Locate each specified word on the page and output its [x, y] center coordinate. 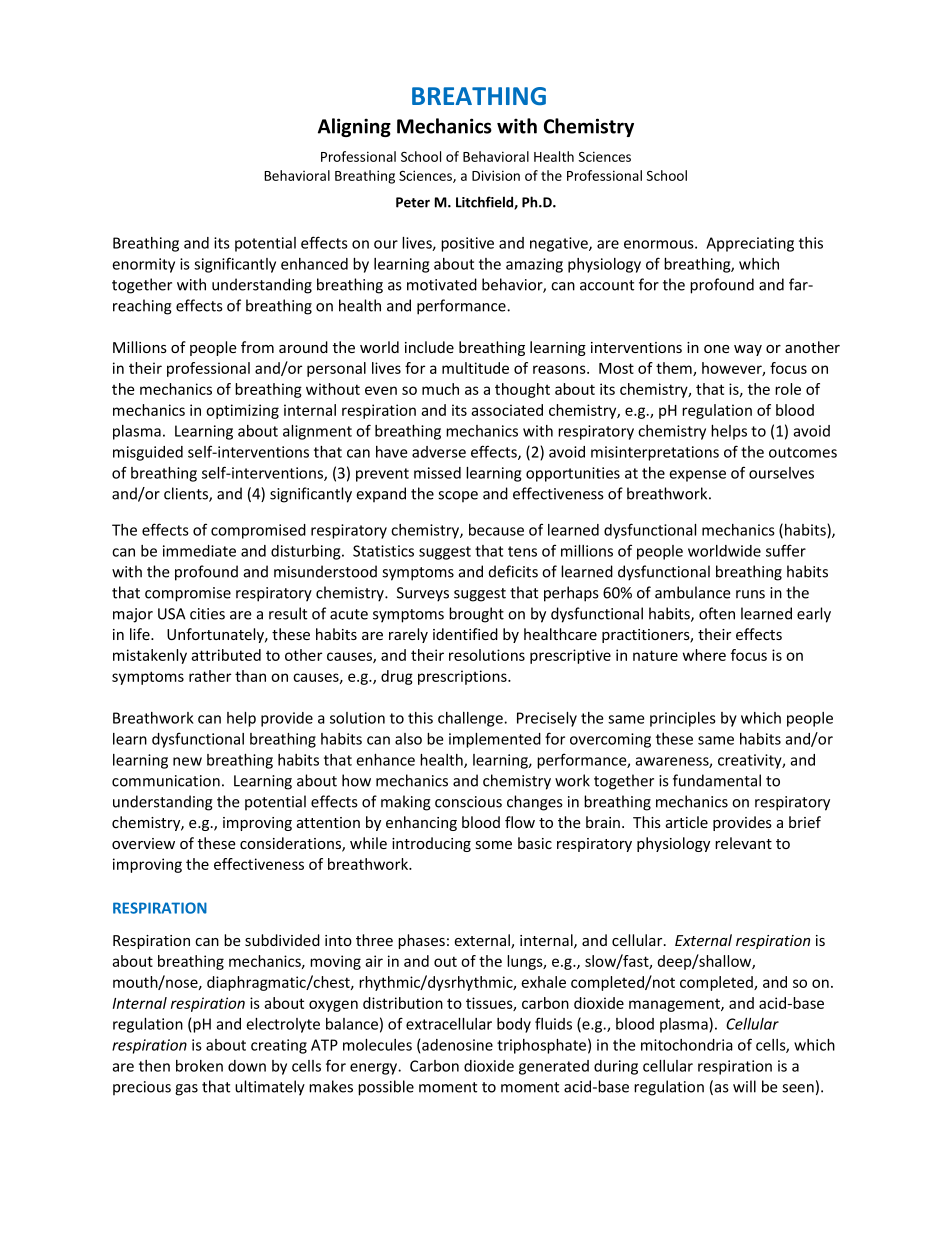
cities [207, 614]
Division [496, 175]
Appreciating [750, 244]
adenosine [457, 1045]
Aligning [354, 127]
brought [476, 615]
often [717, 613]
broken [199, 1066]
